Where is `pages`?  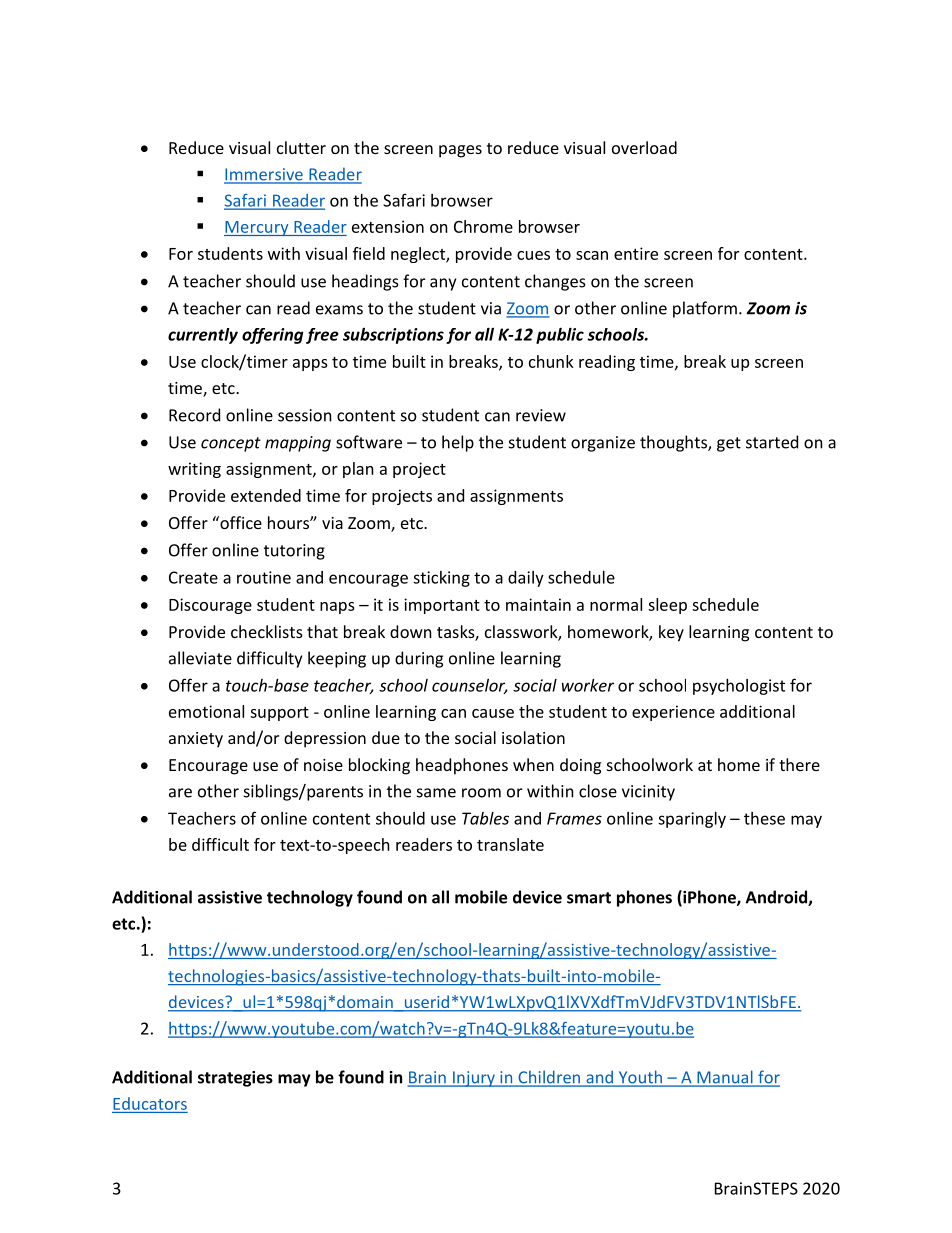
pages is located at coordinates (460, 151).
